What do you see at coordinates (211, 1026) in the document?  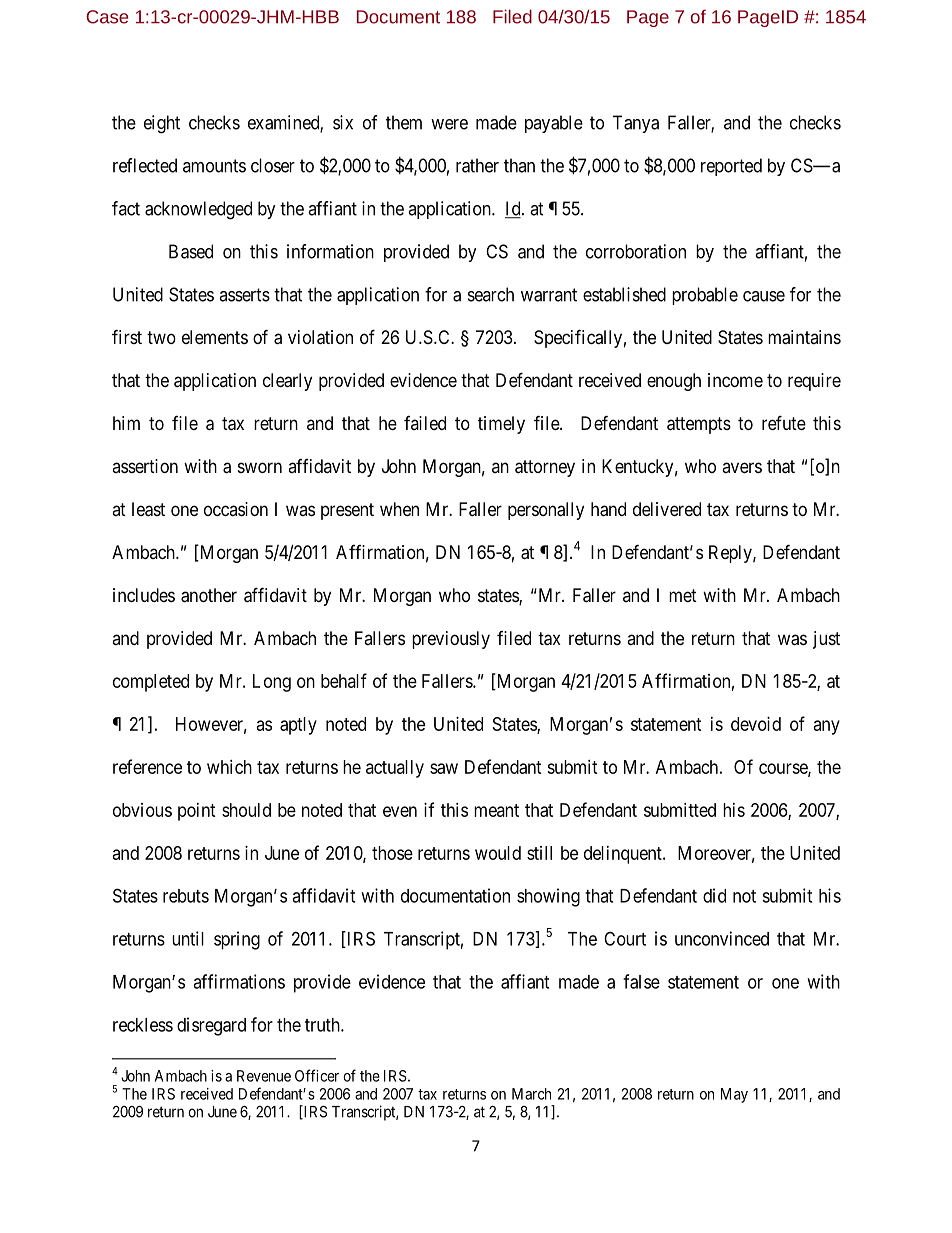 I see `disregard` at bounding box center [211, 1026].
